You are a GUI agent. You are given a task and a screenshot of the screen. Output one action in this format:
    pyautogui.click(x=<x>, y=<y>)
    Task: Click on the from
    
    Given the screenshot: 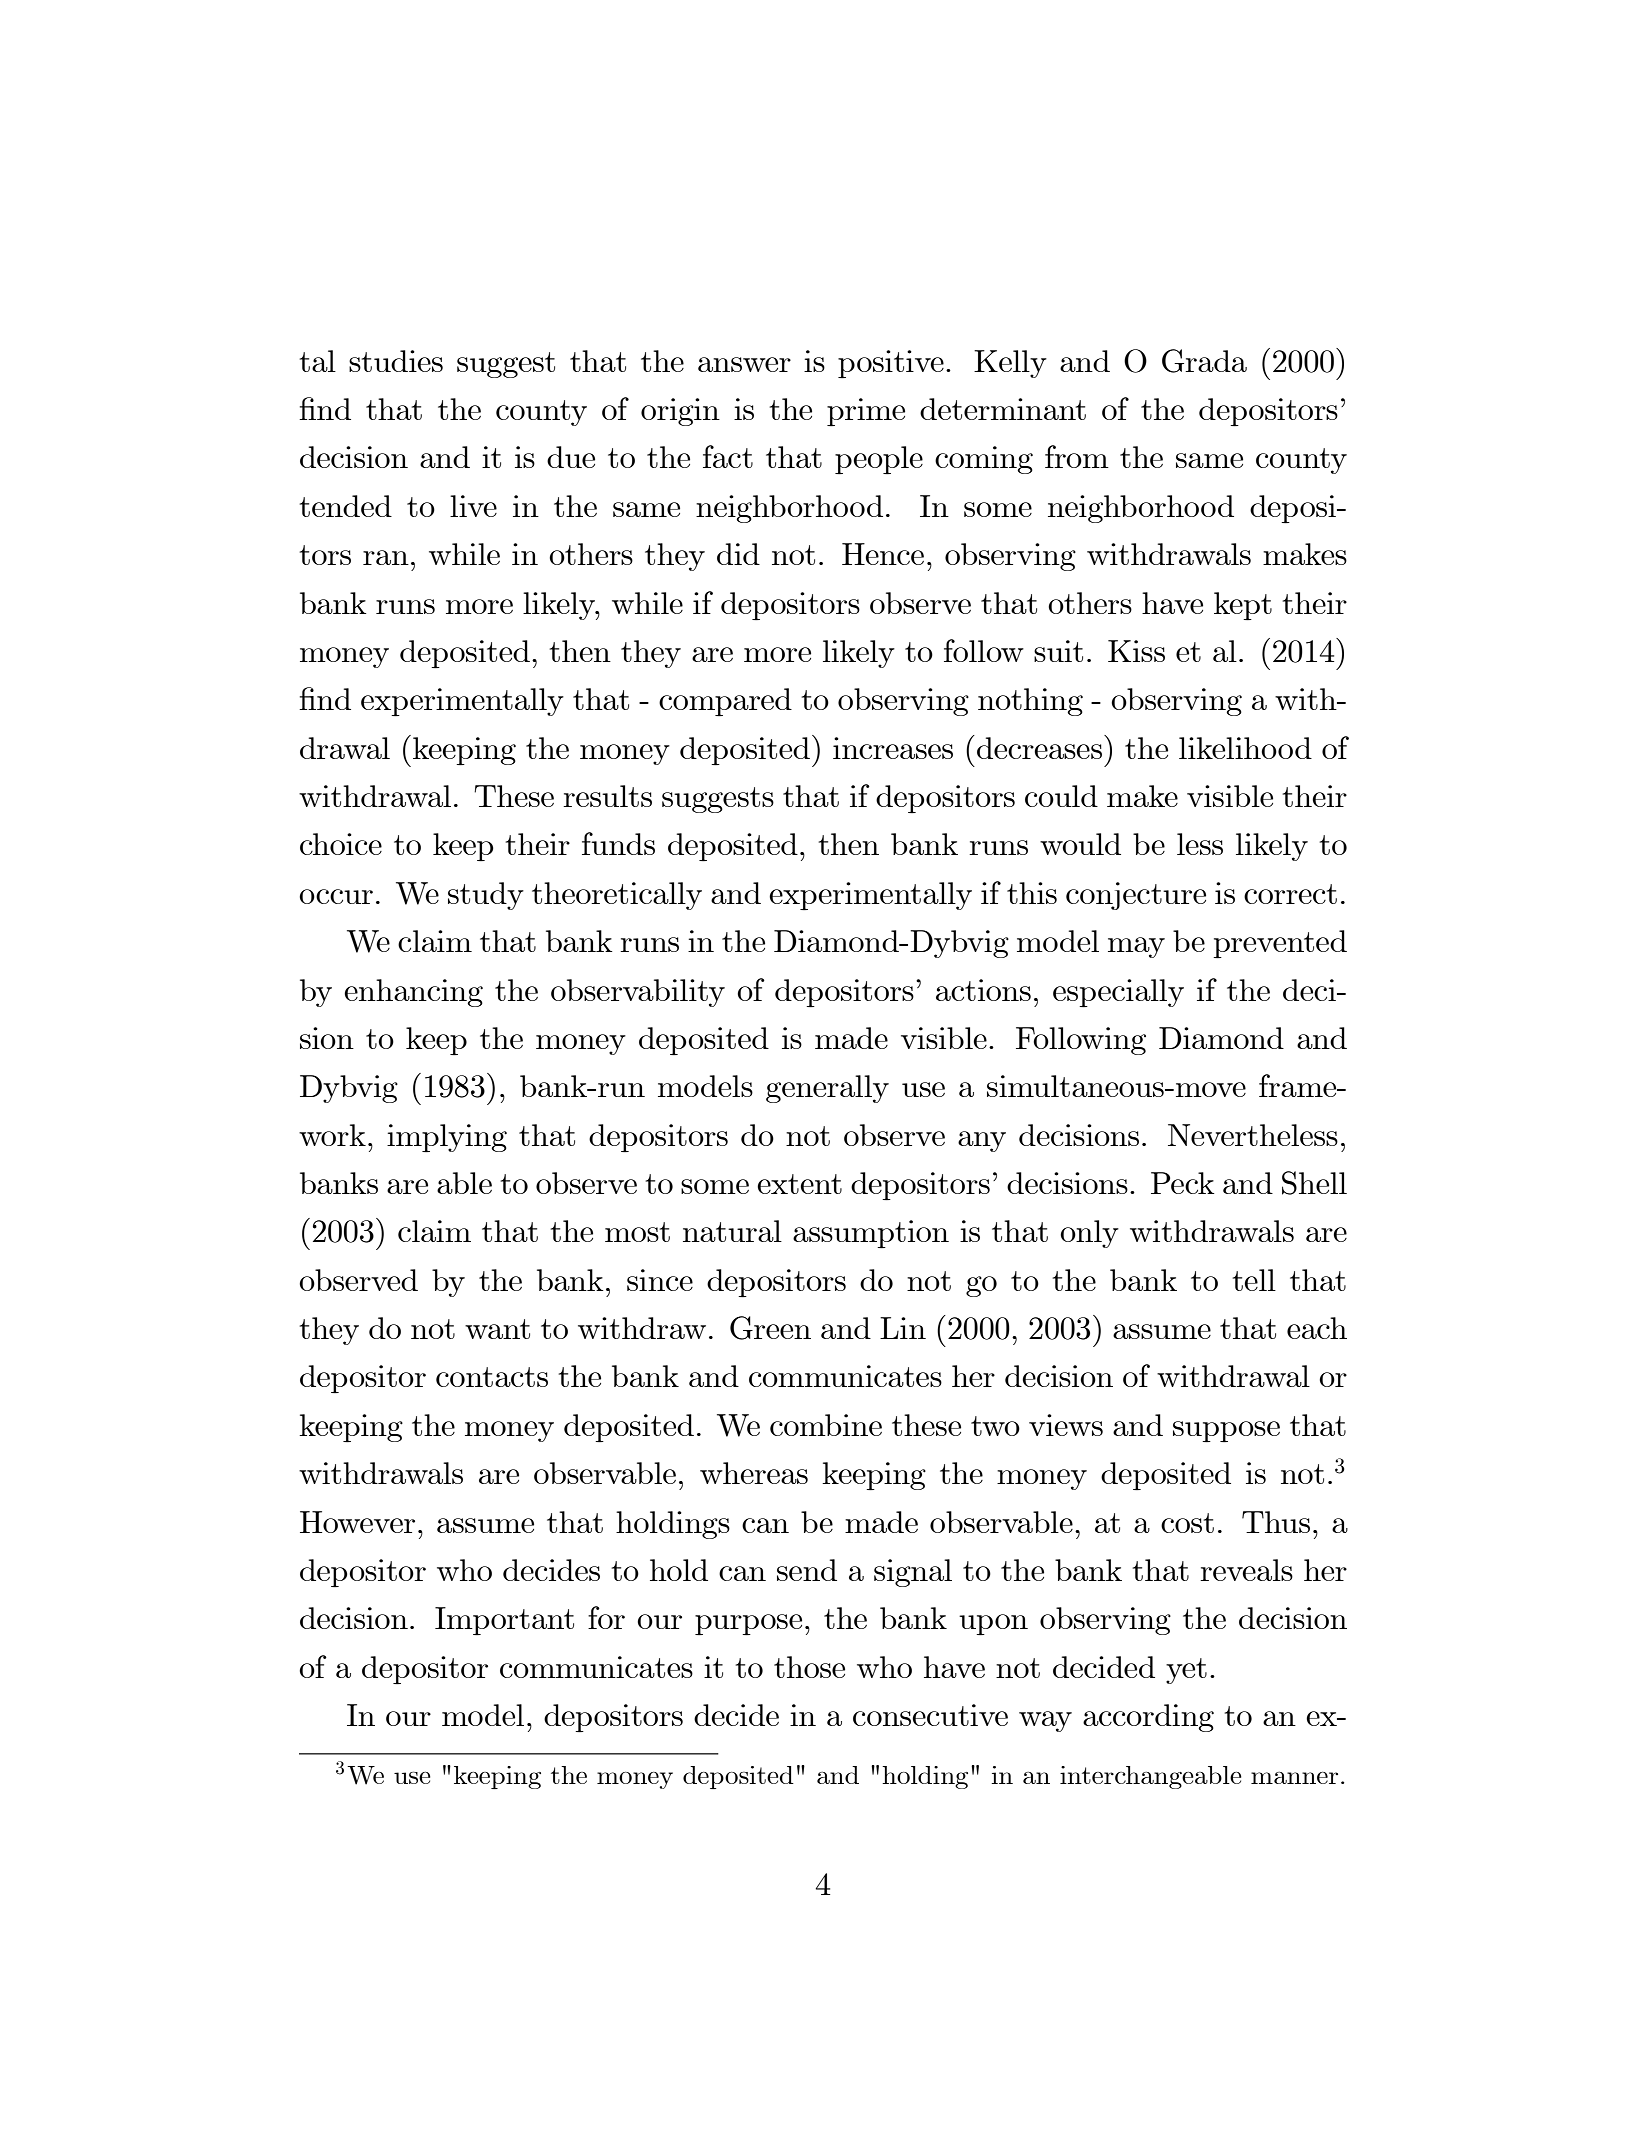 What is the action you would take?
    pyautogui.click(x=1077, y=456)
